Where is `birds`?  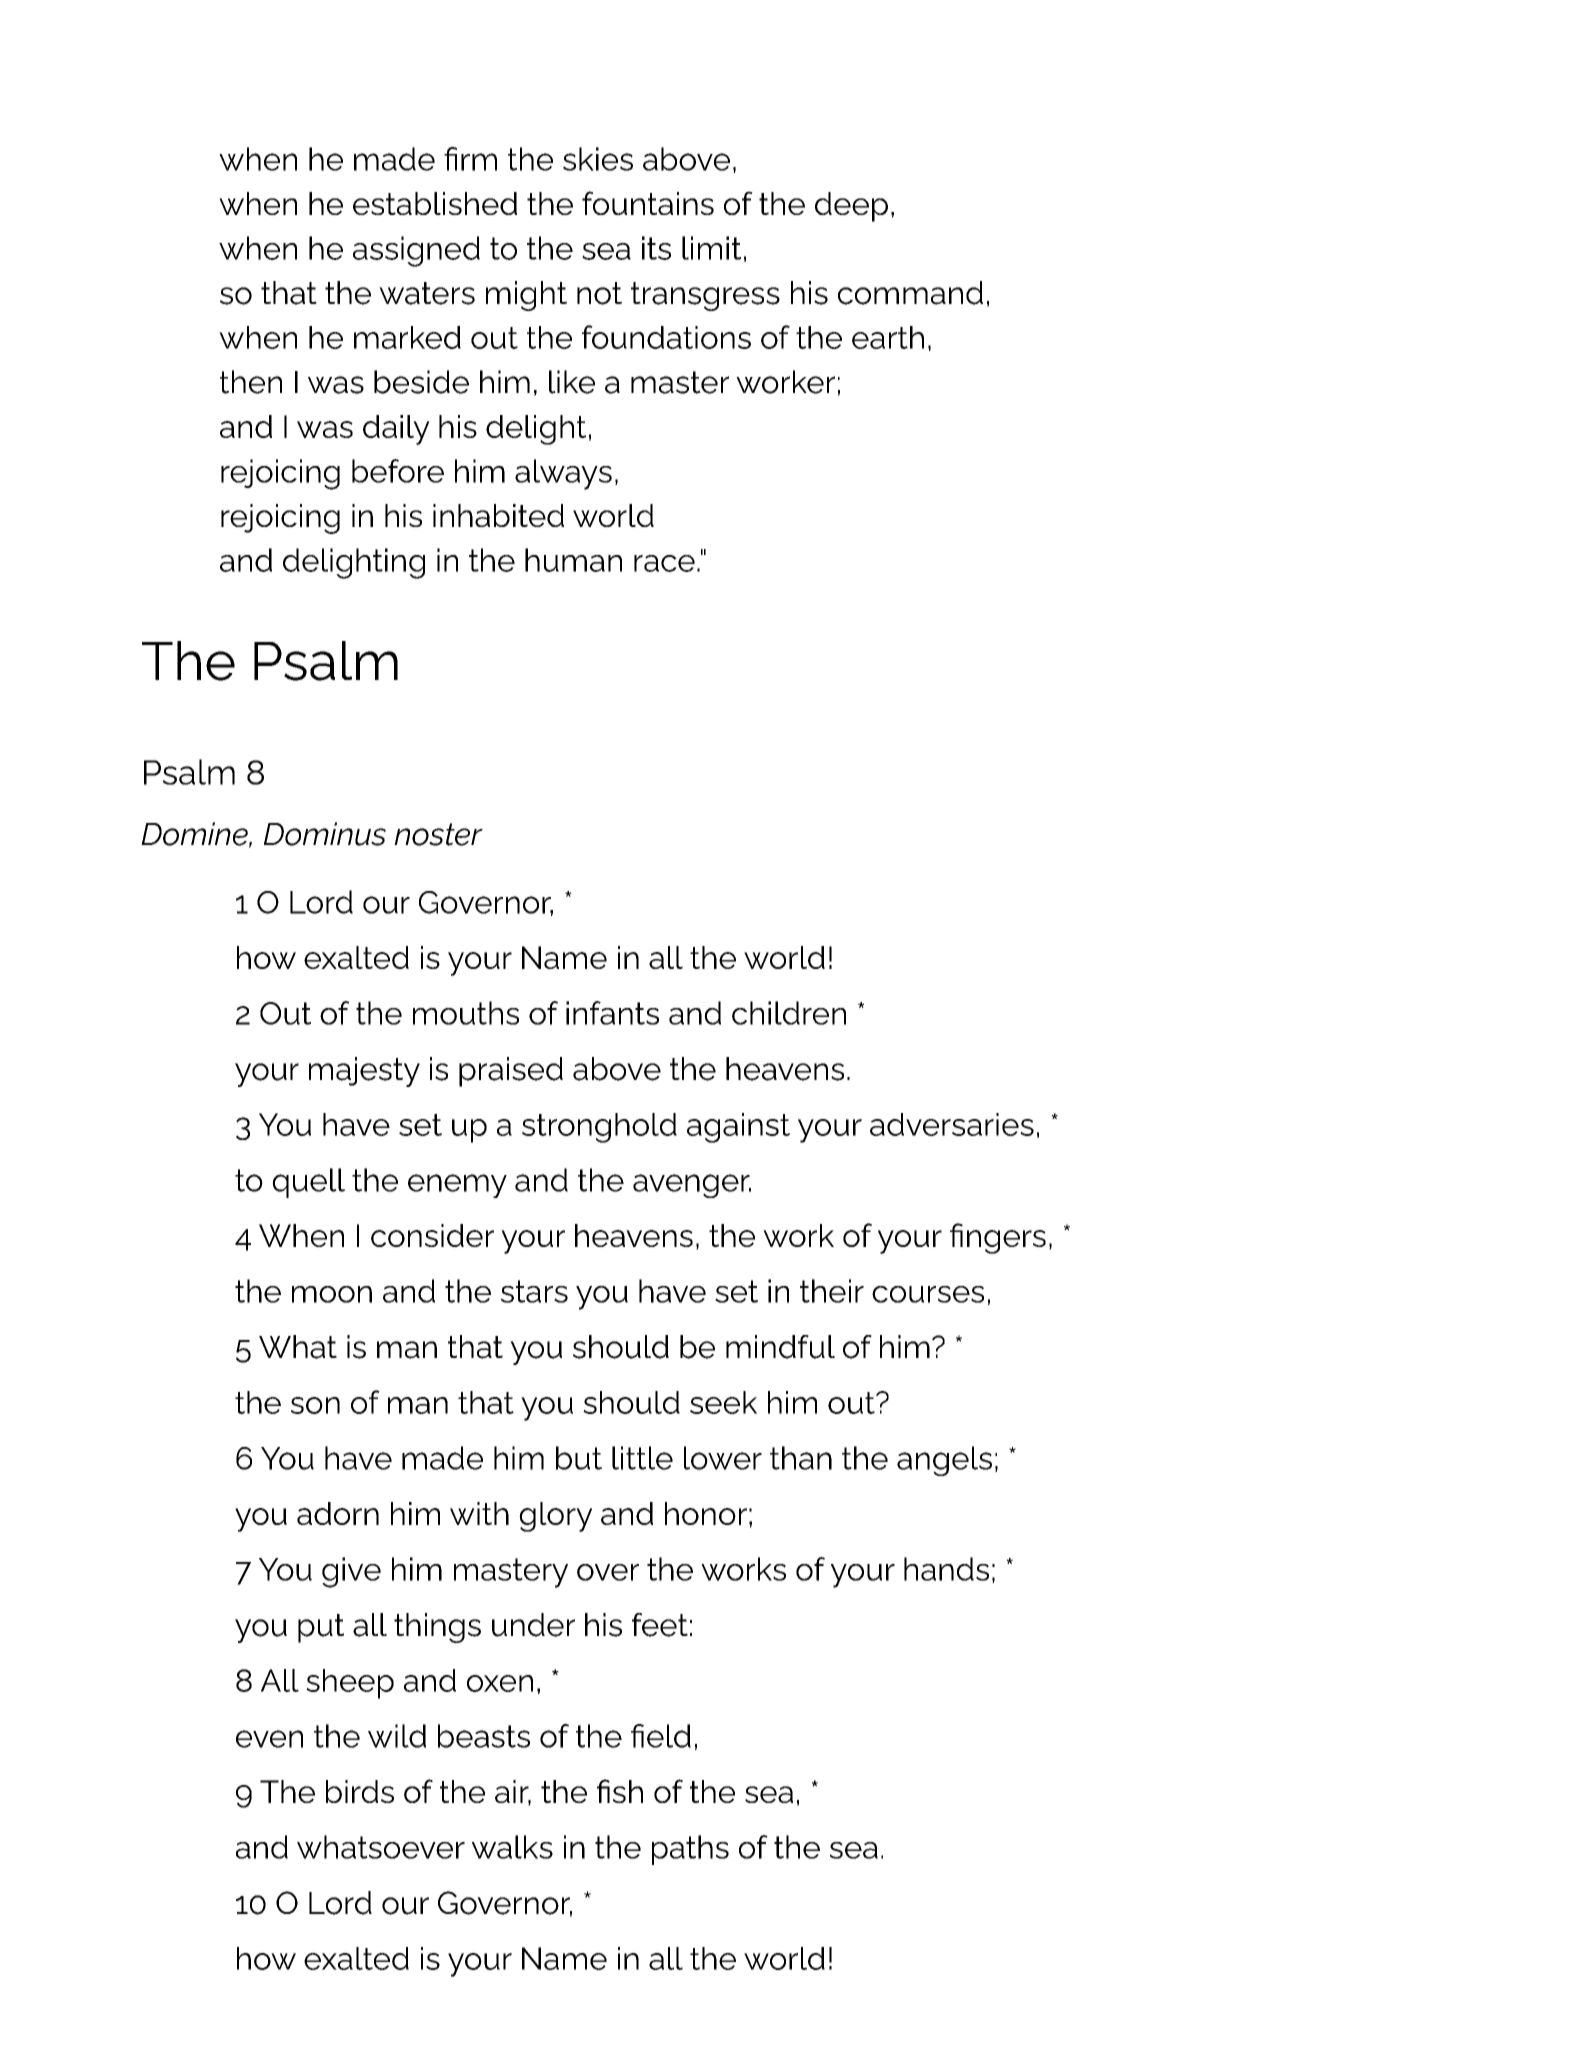
birds is located at coordinates (360, 1791).
